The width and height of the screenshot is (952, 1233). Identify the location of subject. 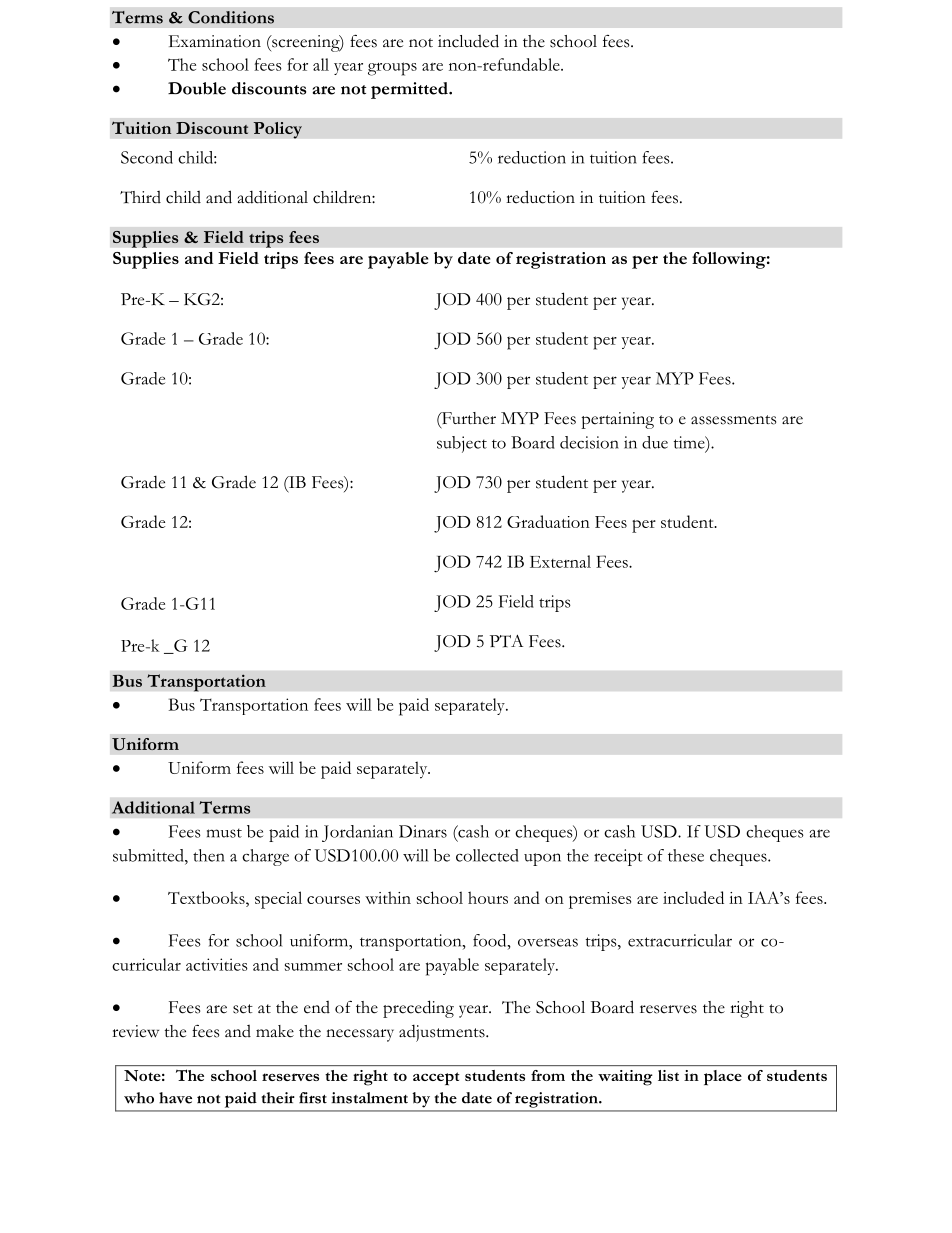
(462, 444).
